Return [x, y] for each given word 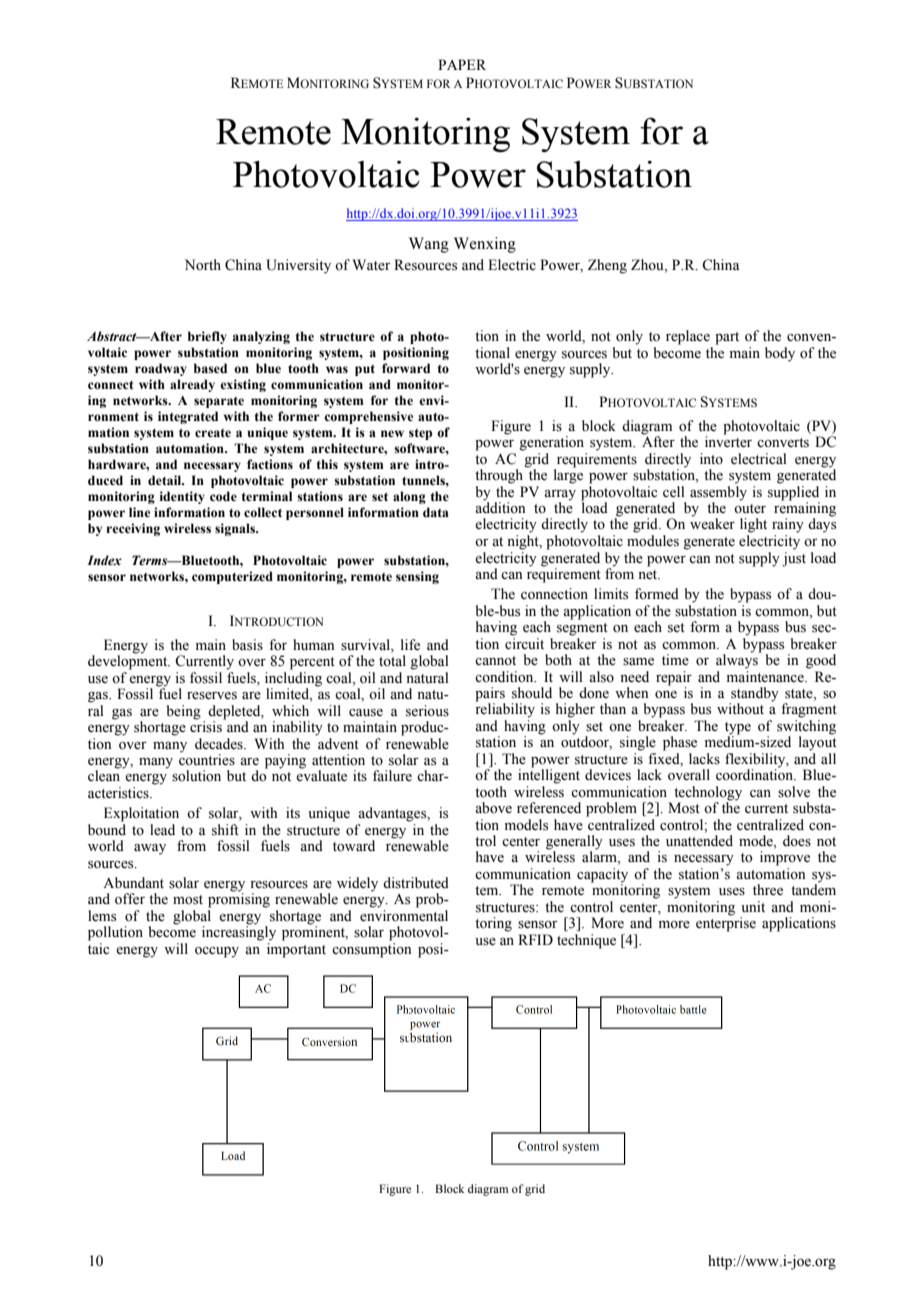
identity [182, 497]
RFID [535, 939]
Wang [429, 245]
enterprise [726, 923]
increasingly [239, 932]
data [436, 512]
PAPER [462, 64]
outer [750, 509]
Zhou [648, 266]
